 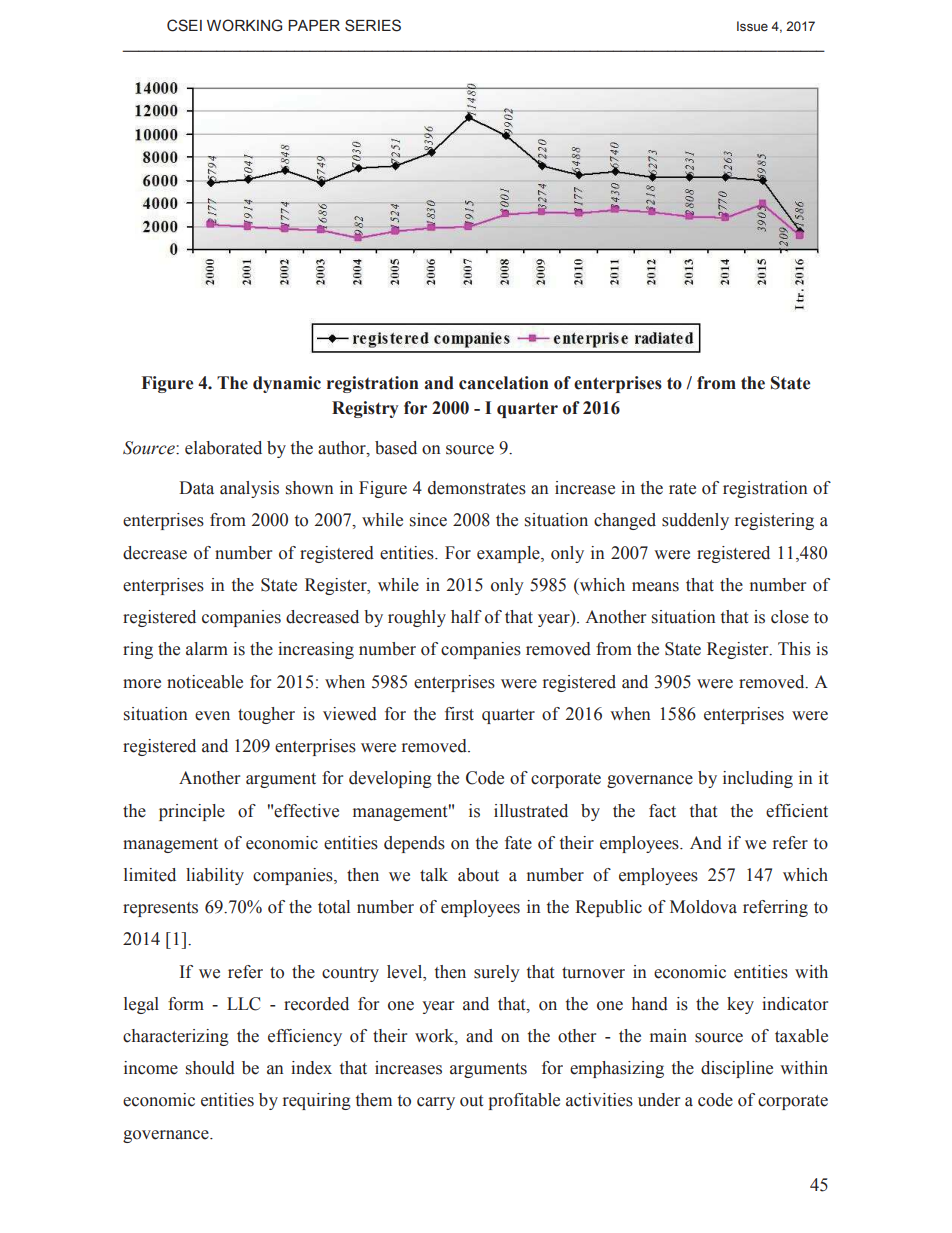 I want to click on should, so click(x=210, y=1068).
